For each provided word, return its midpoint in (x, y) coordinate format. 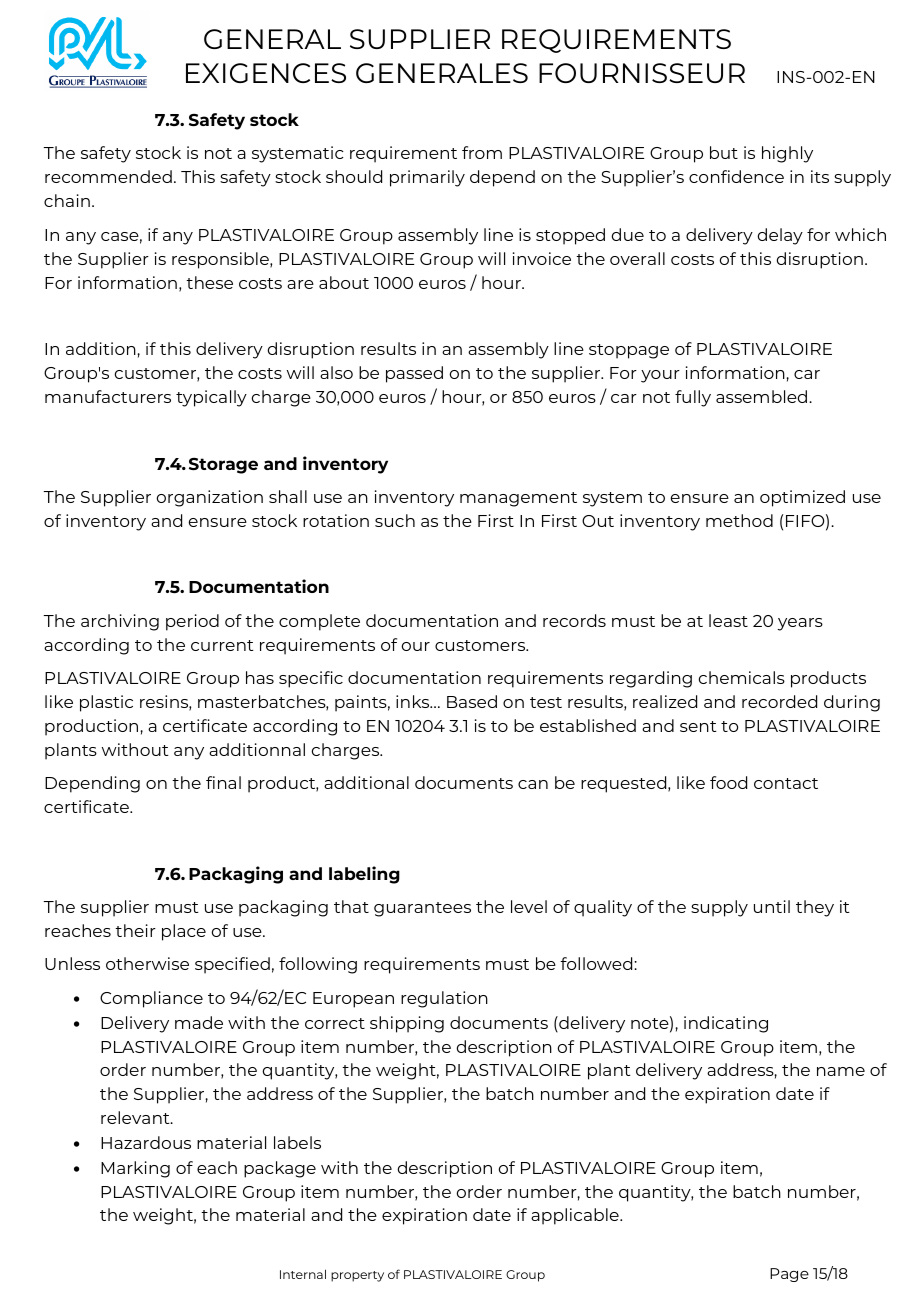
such (395, 520)
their (135, 930)
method (739, 520)
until (772, 906)
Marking (135, 1169)
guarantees (422, 909)
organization (210, 498)
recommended (108, 176)
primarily (427, 178)
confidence (736, 176)
